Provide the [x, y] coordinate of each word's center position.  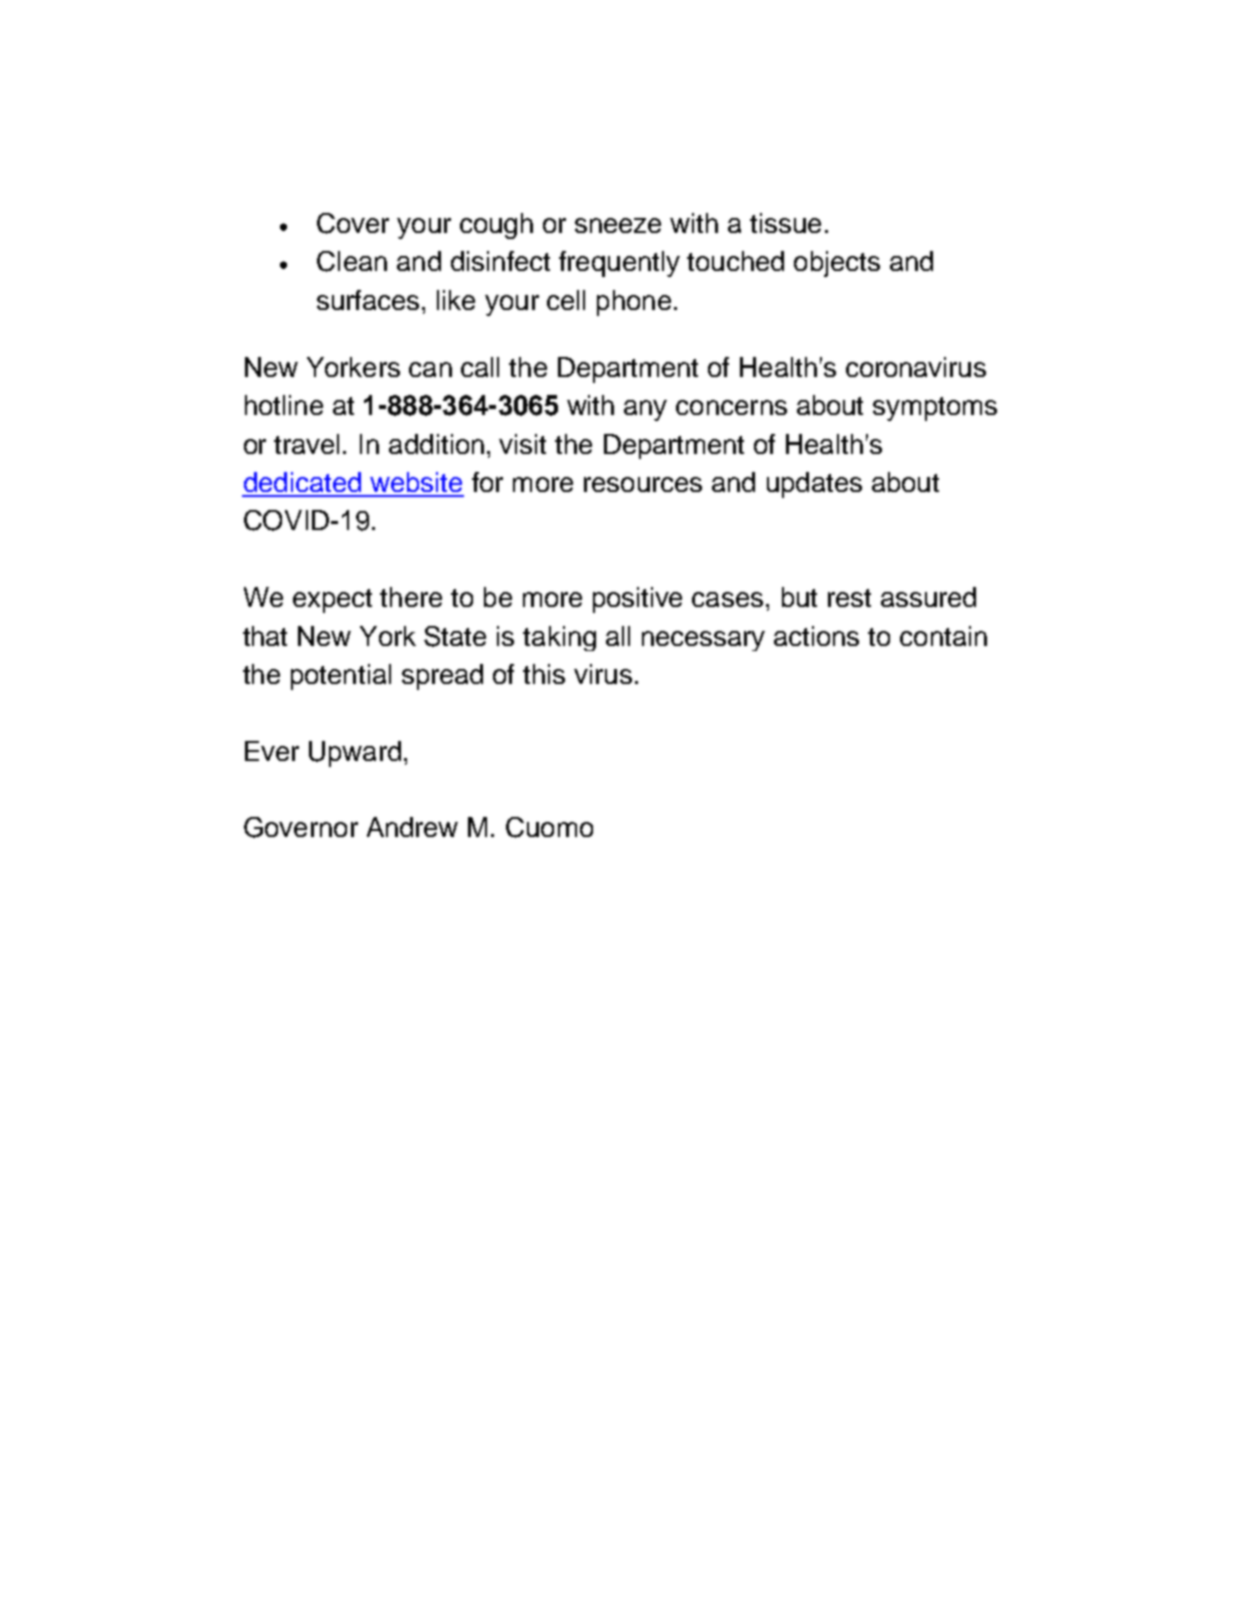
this [544, 674]
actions [816, 636]
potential [341, 677]
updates [814, 485]
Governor [301, 827]
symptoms [935, 409]
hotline [284, 405]
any [645, 410]
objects [837, 264]
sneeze [618, 225]
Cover [353, 223]
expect [332, 601]
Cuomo [549, 827]
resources [643, 484]
